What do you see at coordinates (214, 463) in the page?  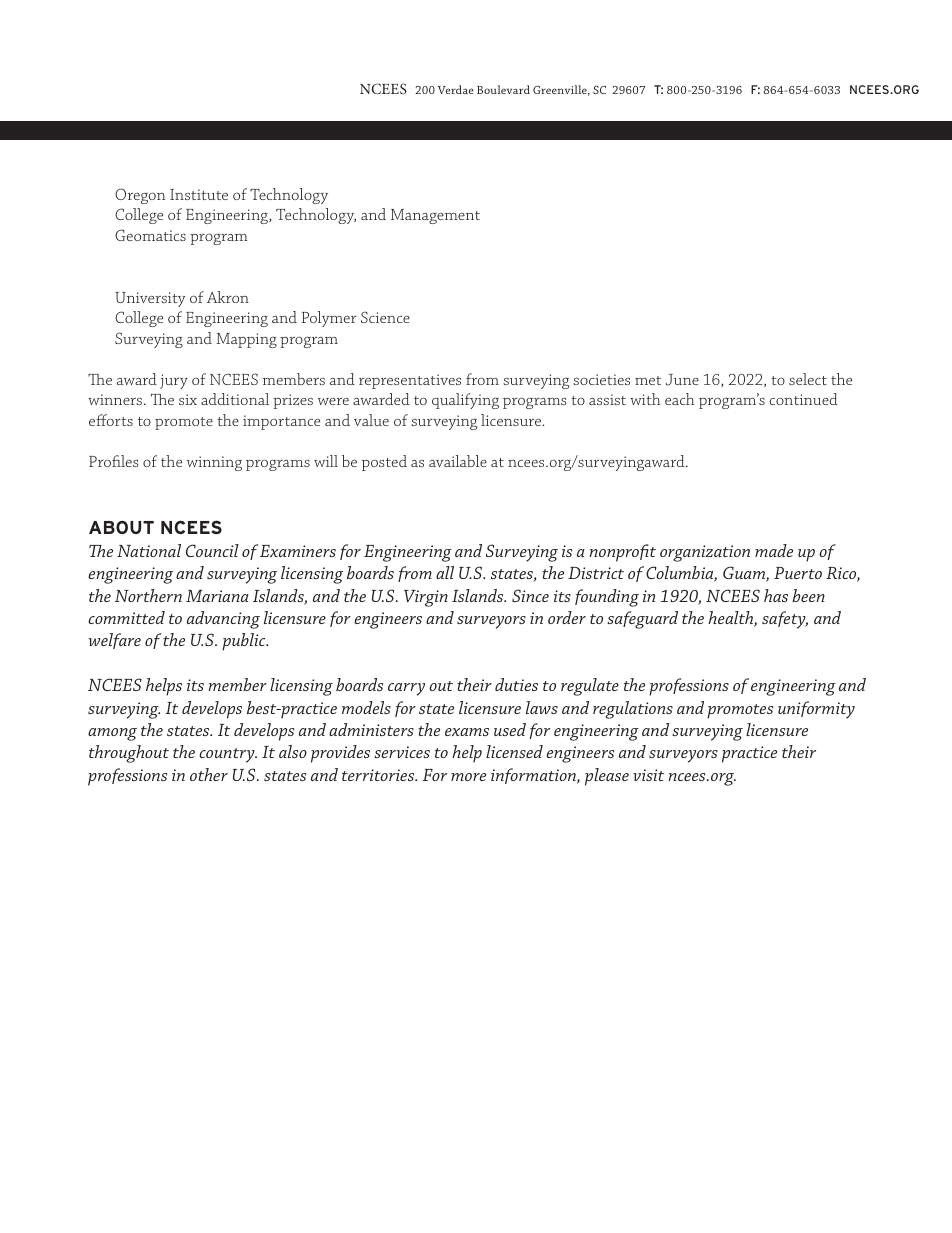 I see `winning` at bounding box center [214, 463].
